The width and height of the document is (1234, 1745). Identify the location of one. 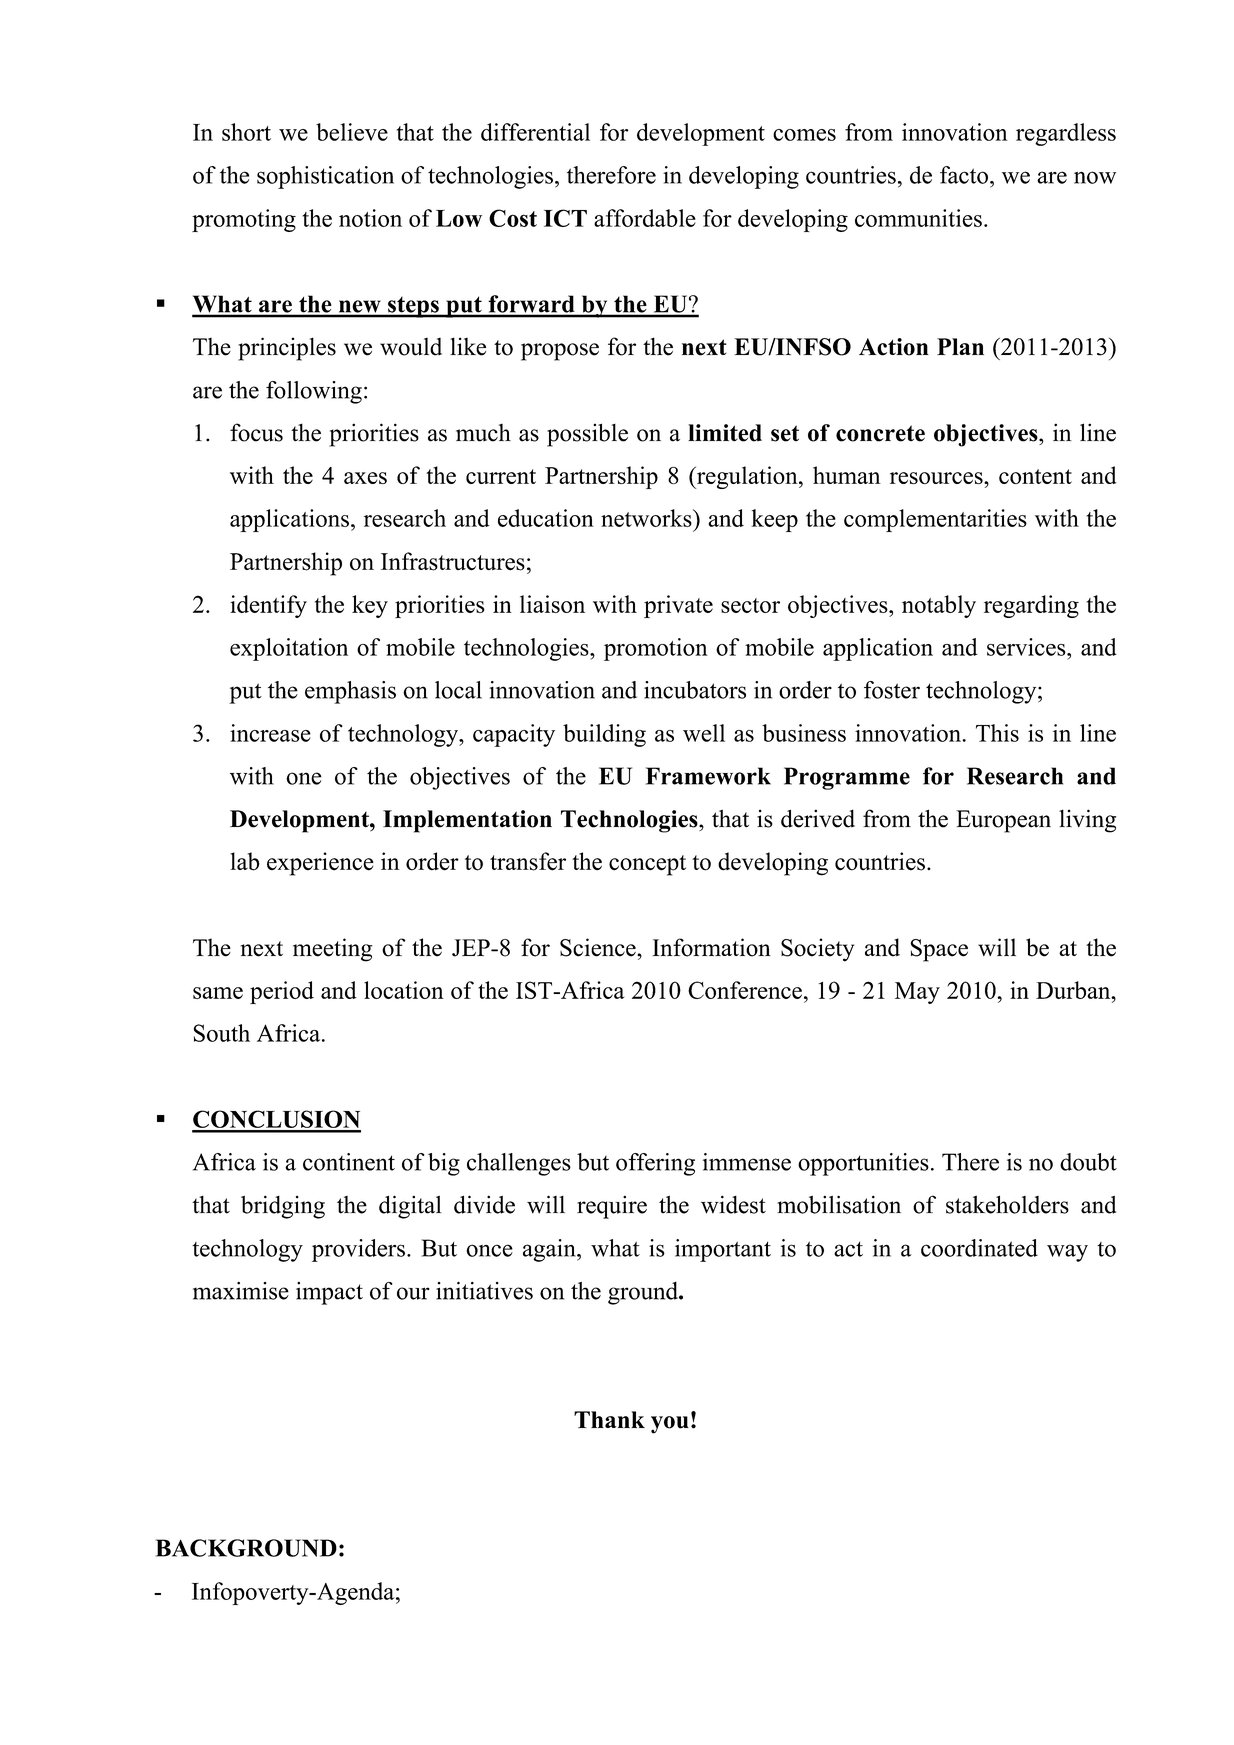
(304, 778).
